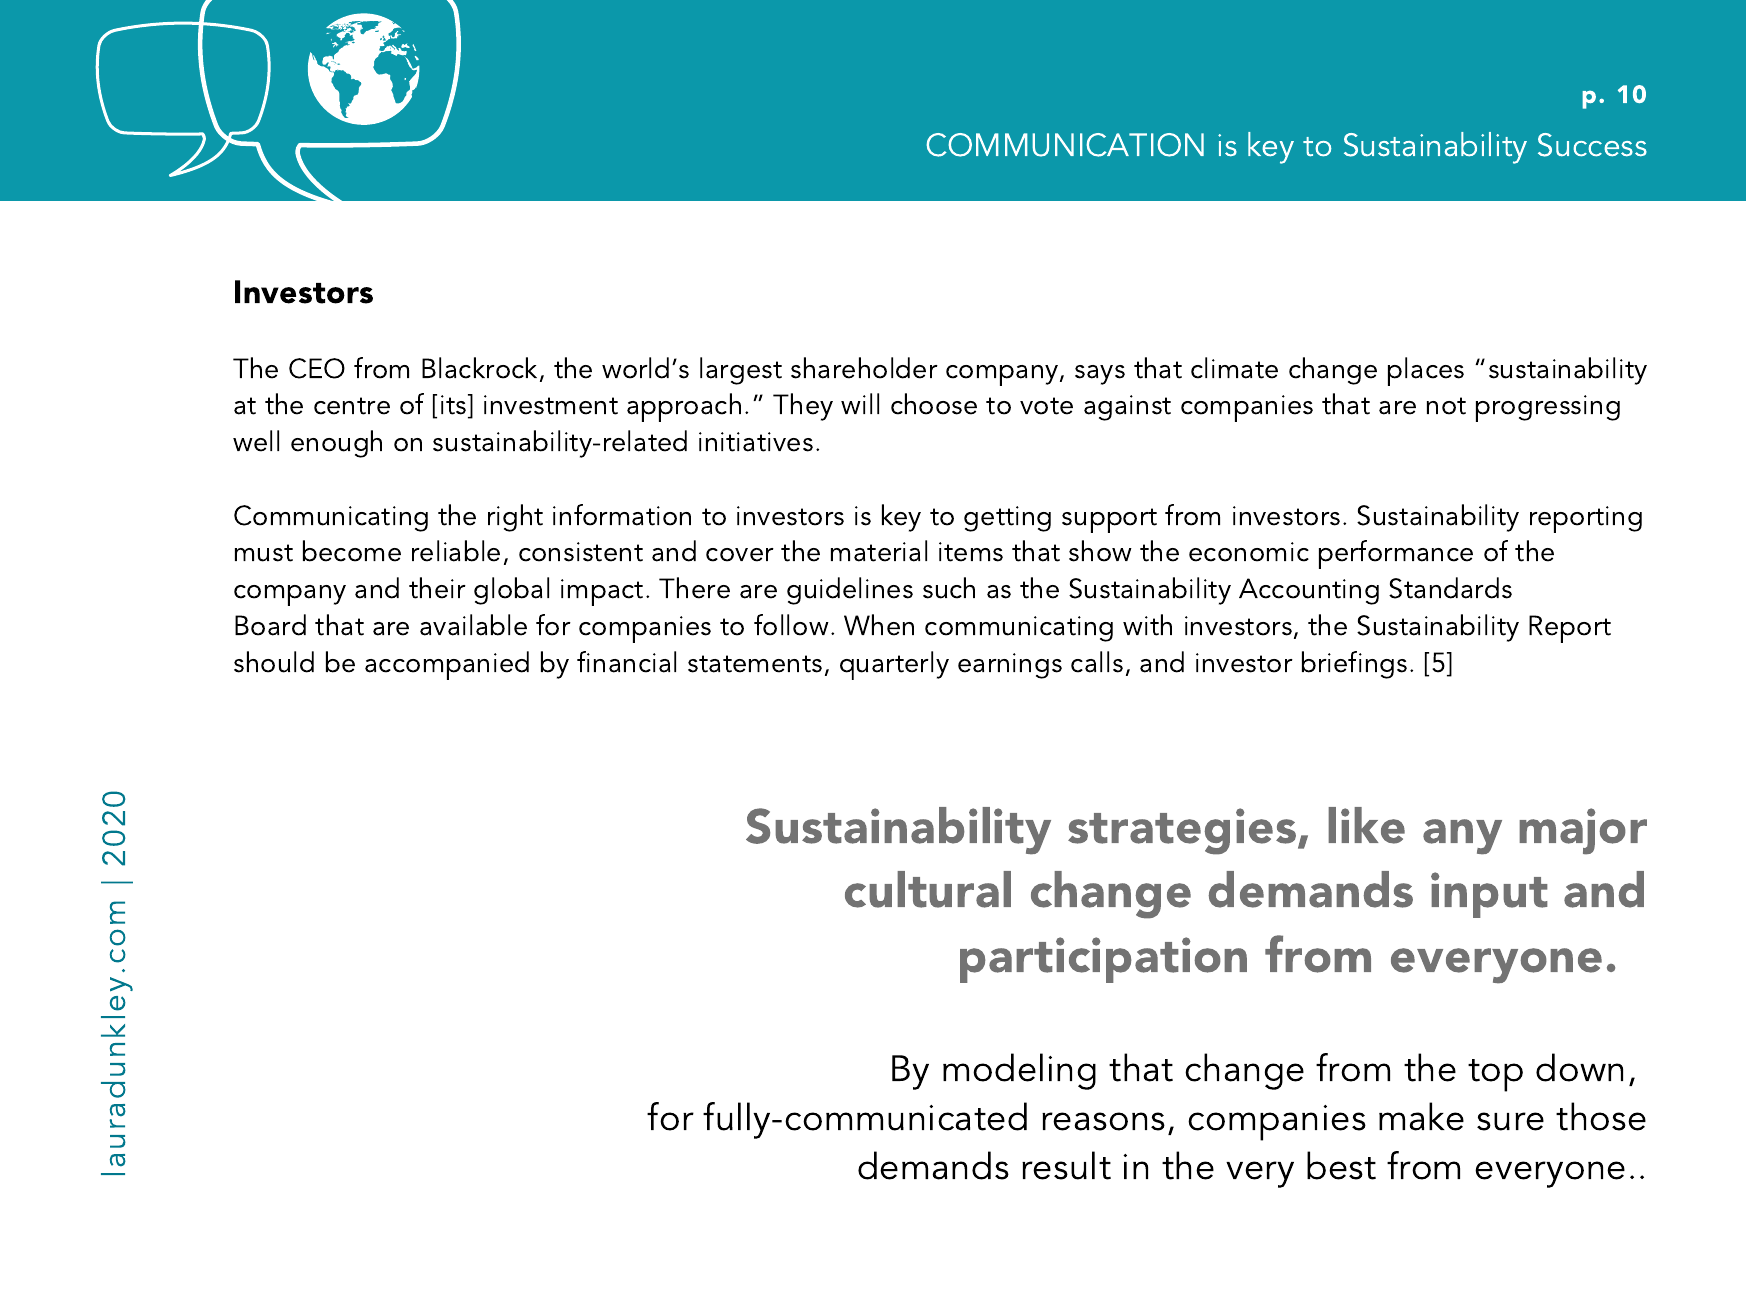 The image size is (1746, 1309). Describe the element at coordinates (1066, 1165) in the screenshot. I see `result` at that location.
